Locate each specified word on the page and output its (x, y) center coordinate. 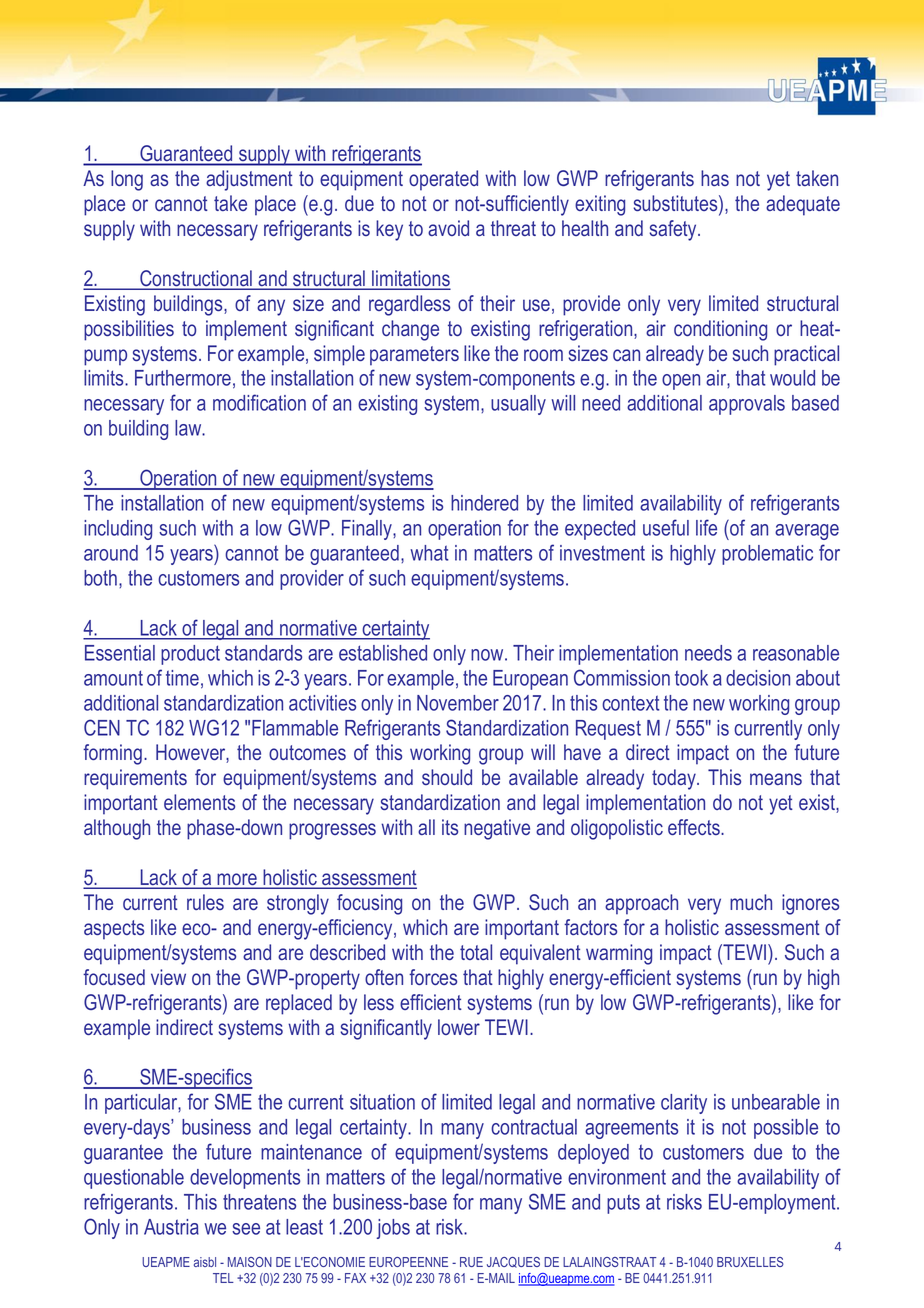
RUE (471, 1262)
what (429, 553)
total (476, 952)
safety (674, 230)
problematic (767, 555)
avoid (448, 228)
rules (205, 902)
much (751, 902)
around (111, 553)
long (127, 180)
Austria (171, 1227)
